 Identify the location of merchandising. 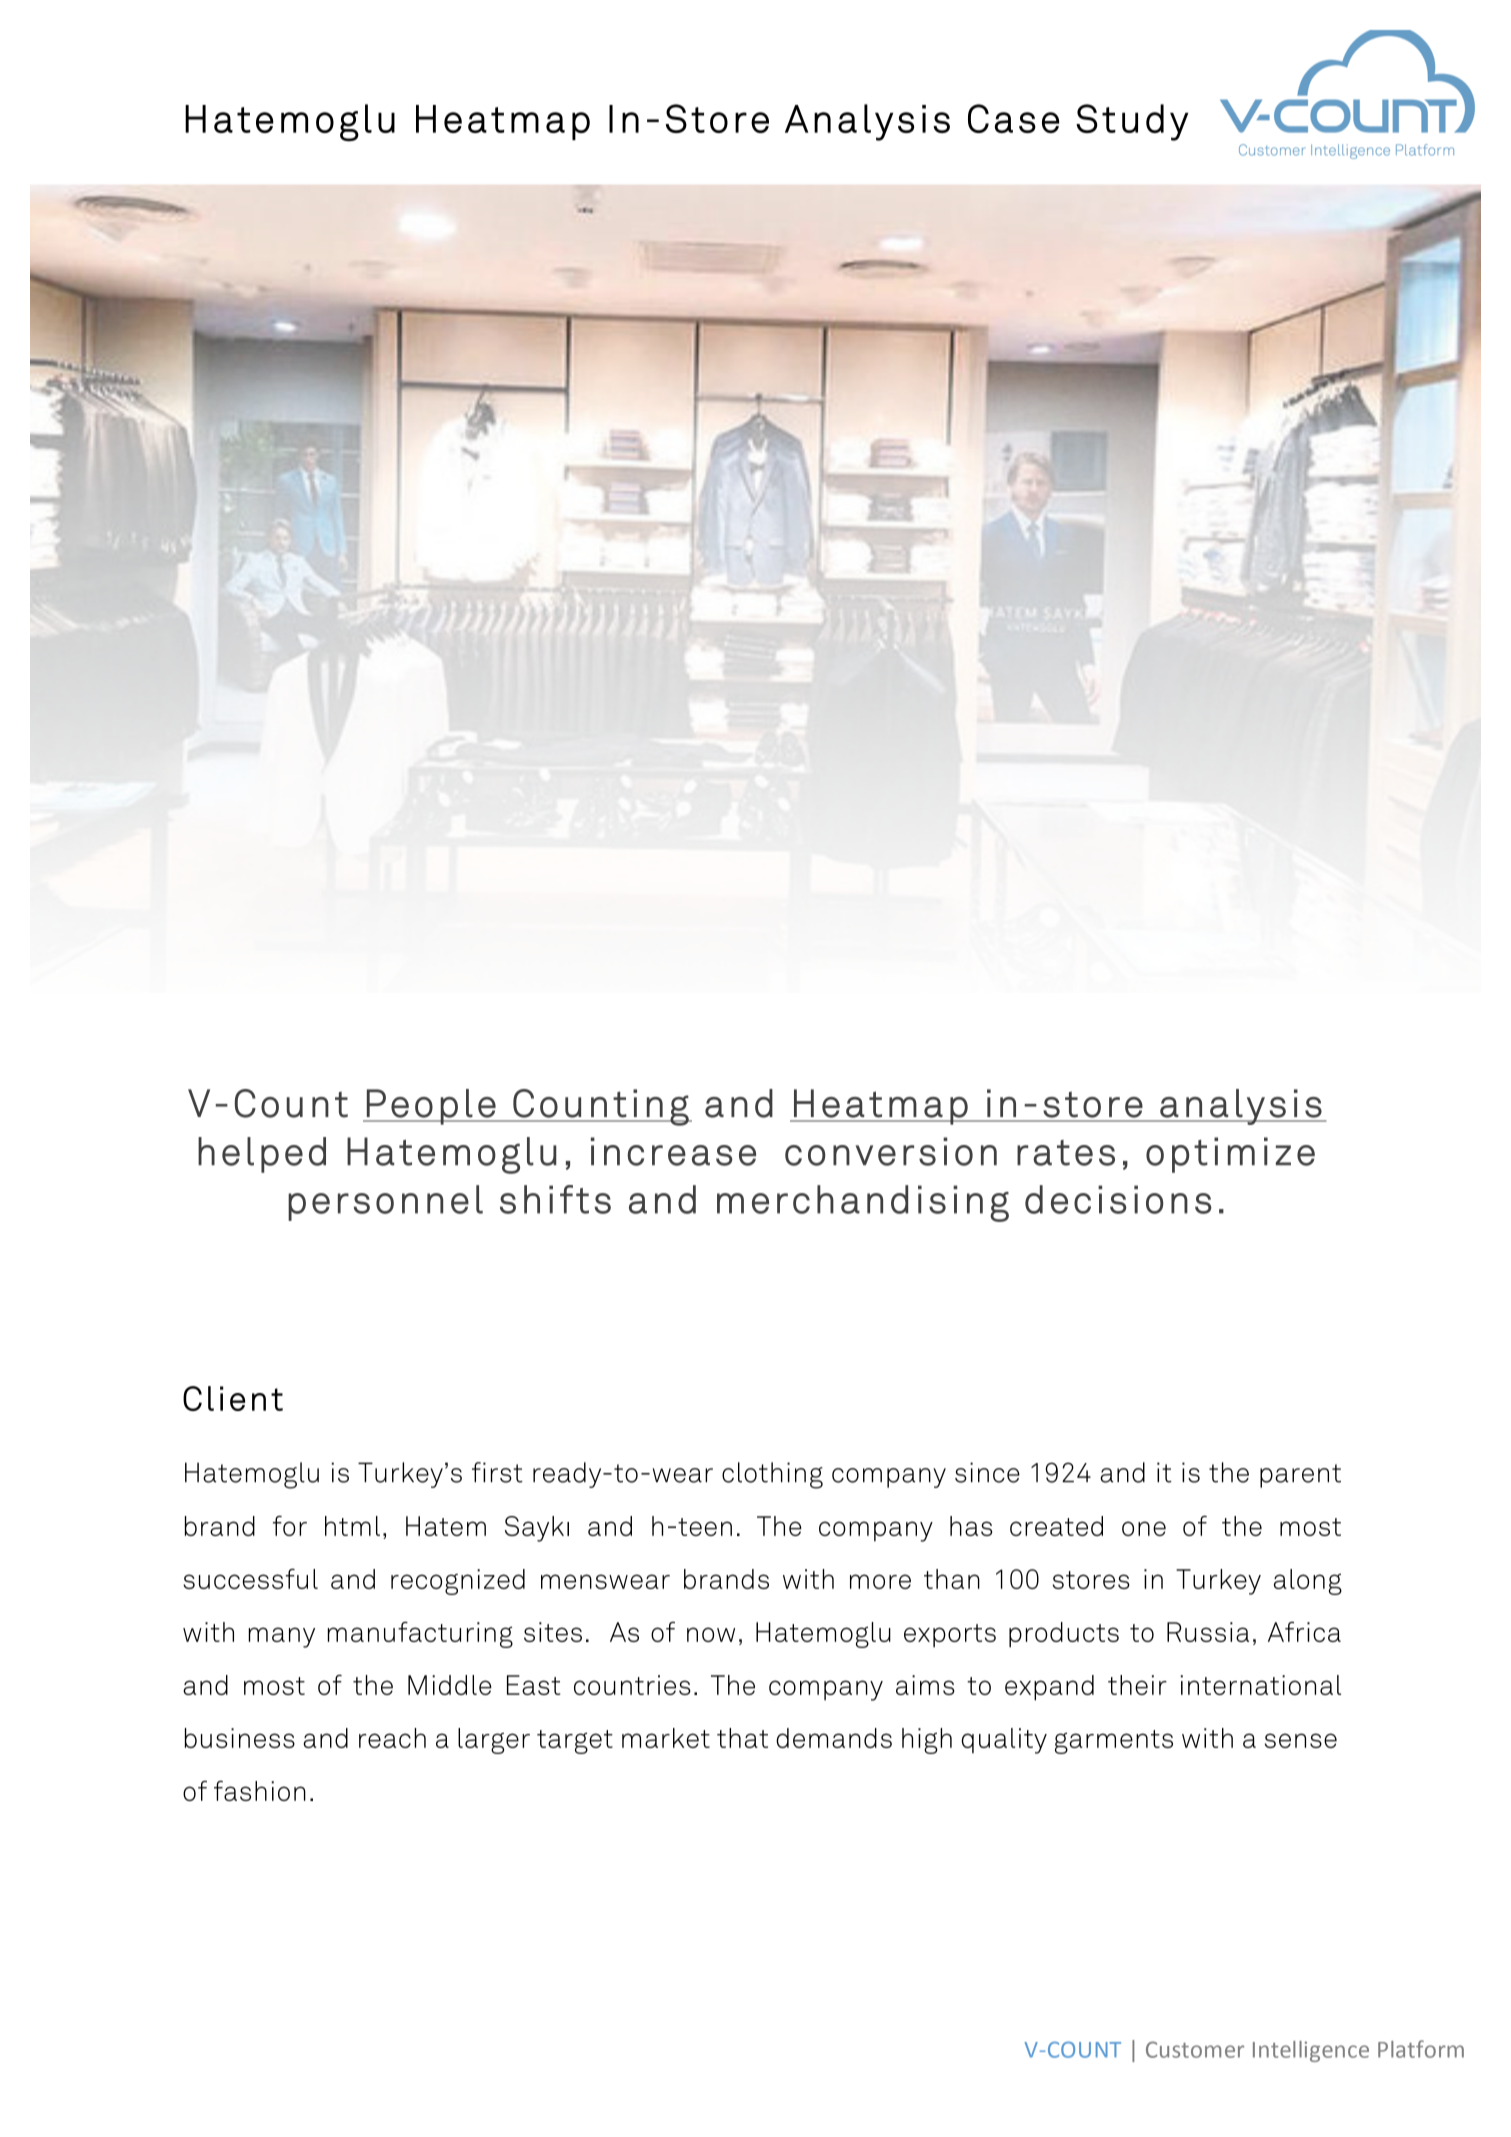
(863, 1203).
